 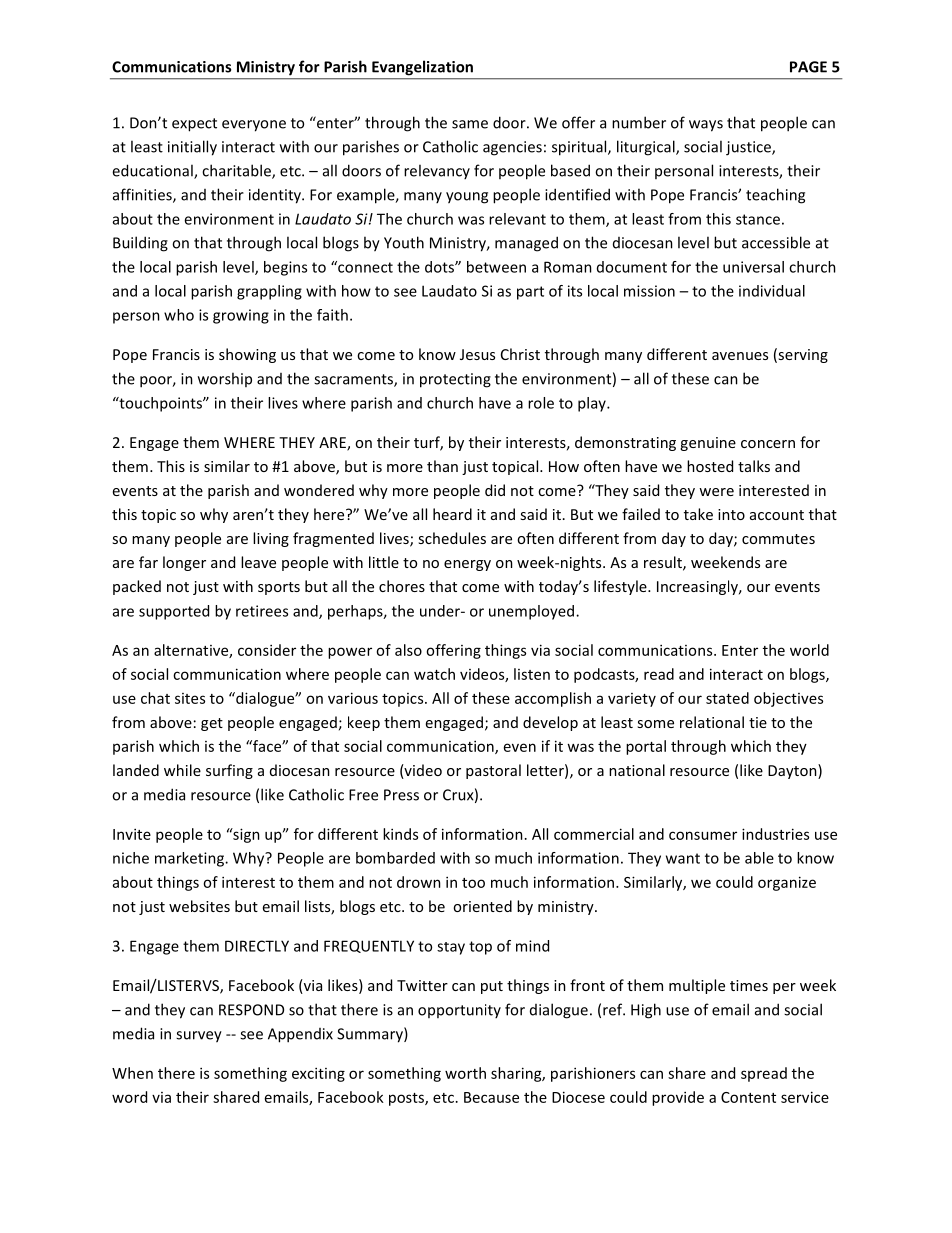 I want to click on ways, so click(x=706, y=126).
